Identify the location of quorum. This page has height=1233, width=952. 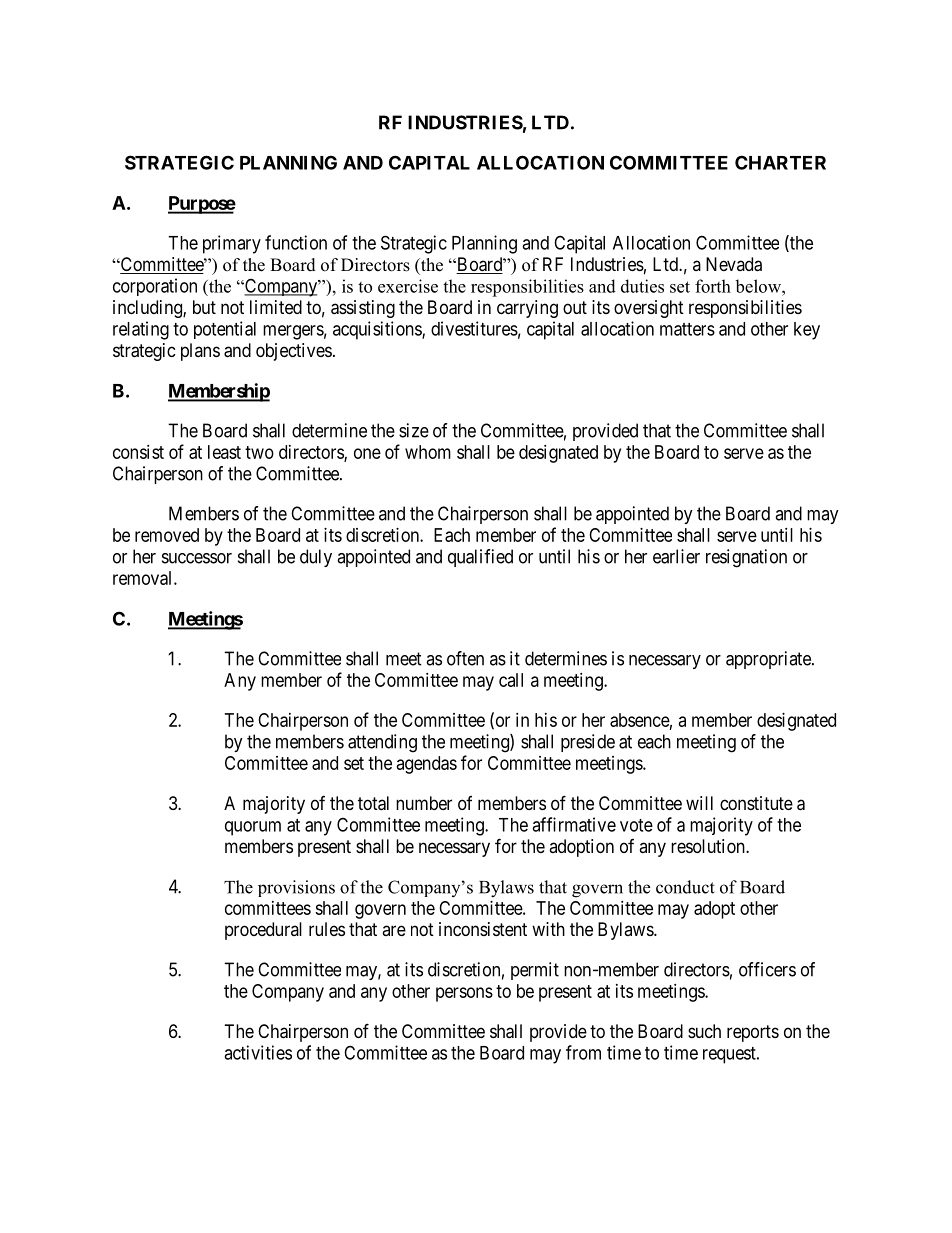
(253, 828).
